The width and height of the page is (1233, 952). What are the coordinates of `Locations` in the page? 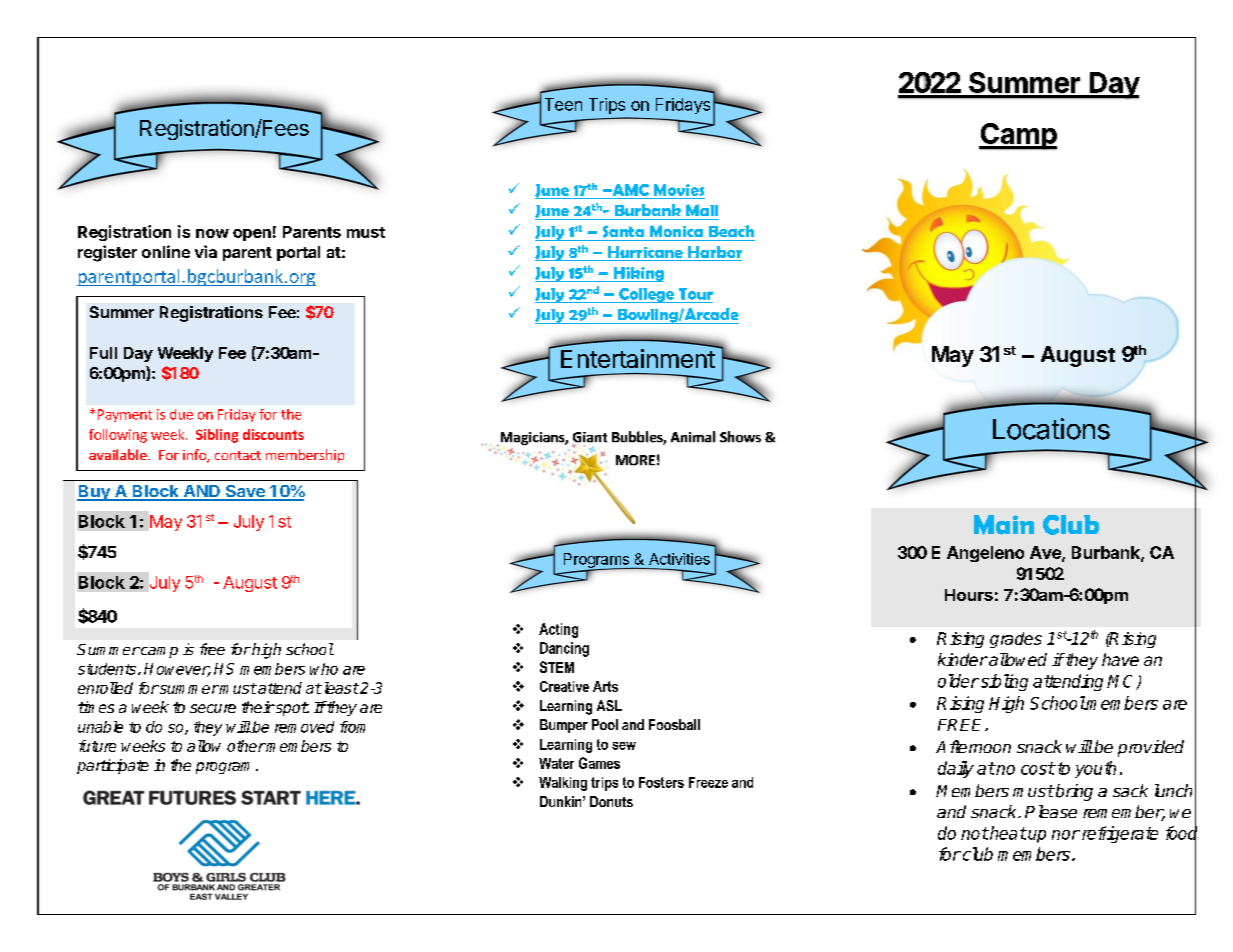 It's located at (1051, 429).
